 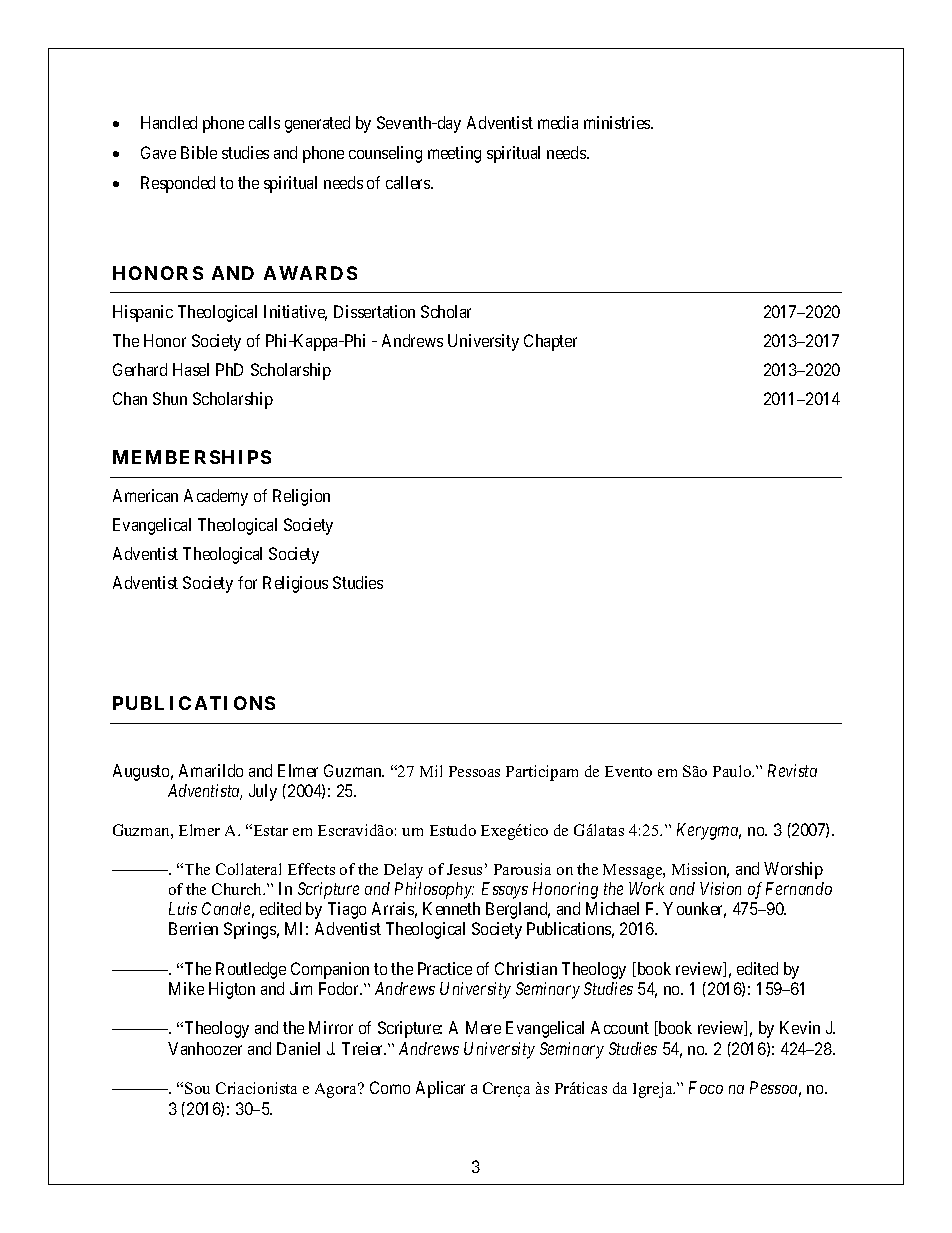 What do you see at coordinates (720, 888) in the screenshot?
I see `Vision` at bounding box center [720, 888].
